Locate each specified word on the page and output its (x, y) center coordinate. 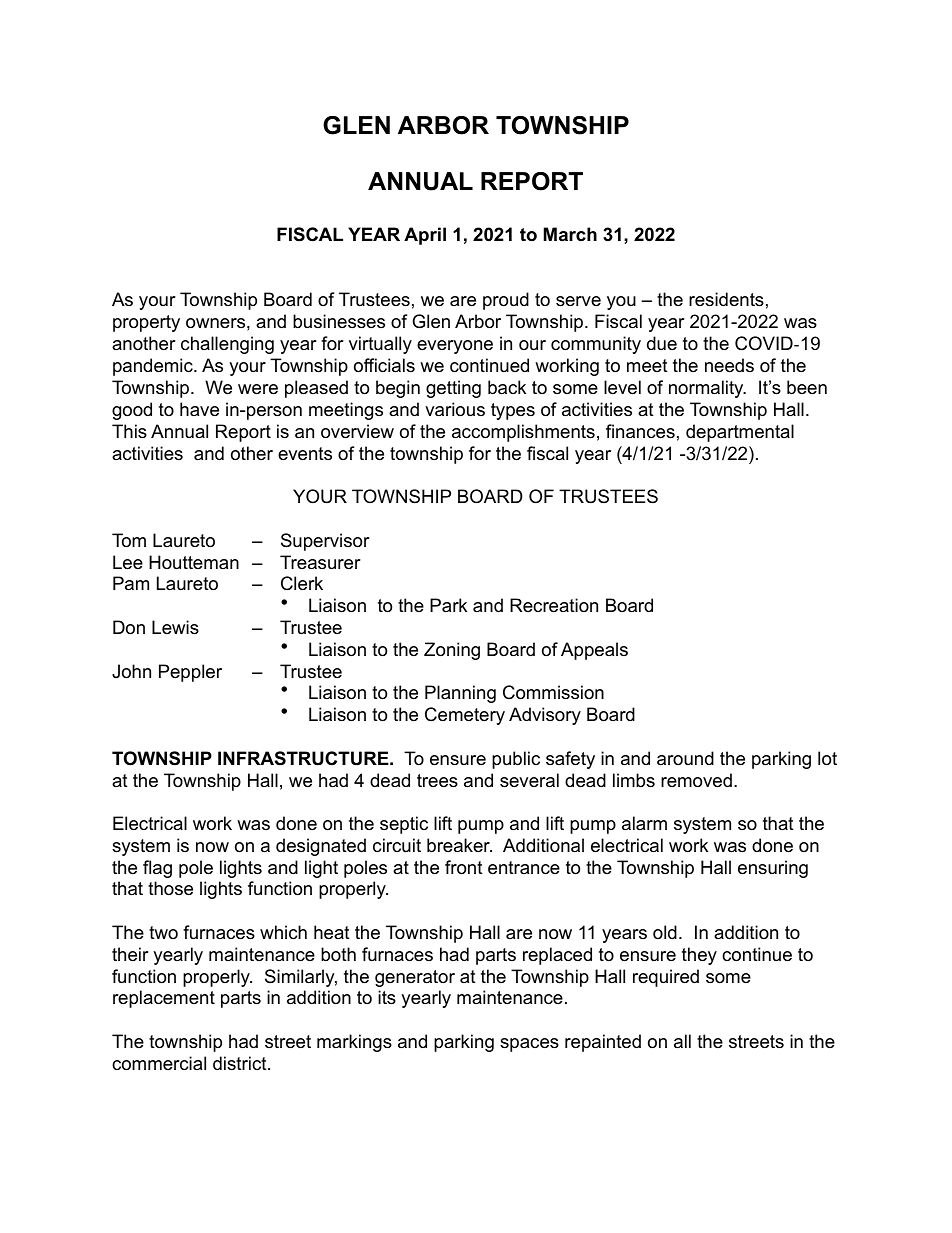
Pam (131, 583)
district (241, 1063)
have (199, 409)
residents (726, 299)
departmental (740, 433)
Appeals (594, 651)
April (425, 236)
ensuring (773, 869)
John (131, 671)
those (170, 888)
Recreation (554, 605)
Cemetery (465, 716)
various (455, 409)
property (146, 323)
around (685, 758)
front (464, 867)
